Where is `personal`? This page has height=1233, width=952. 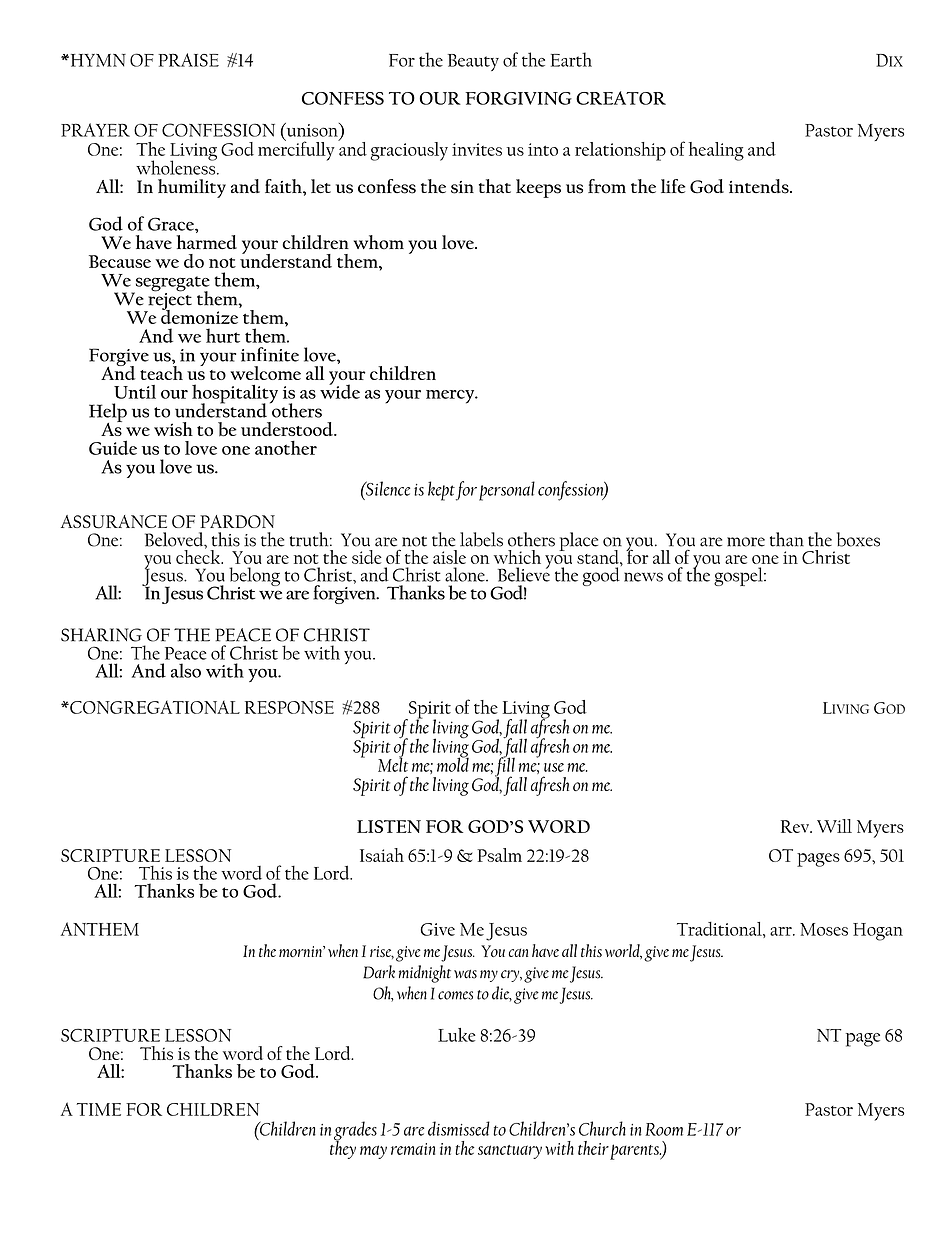 personal is located at coordinates (507, 491).
